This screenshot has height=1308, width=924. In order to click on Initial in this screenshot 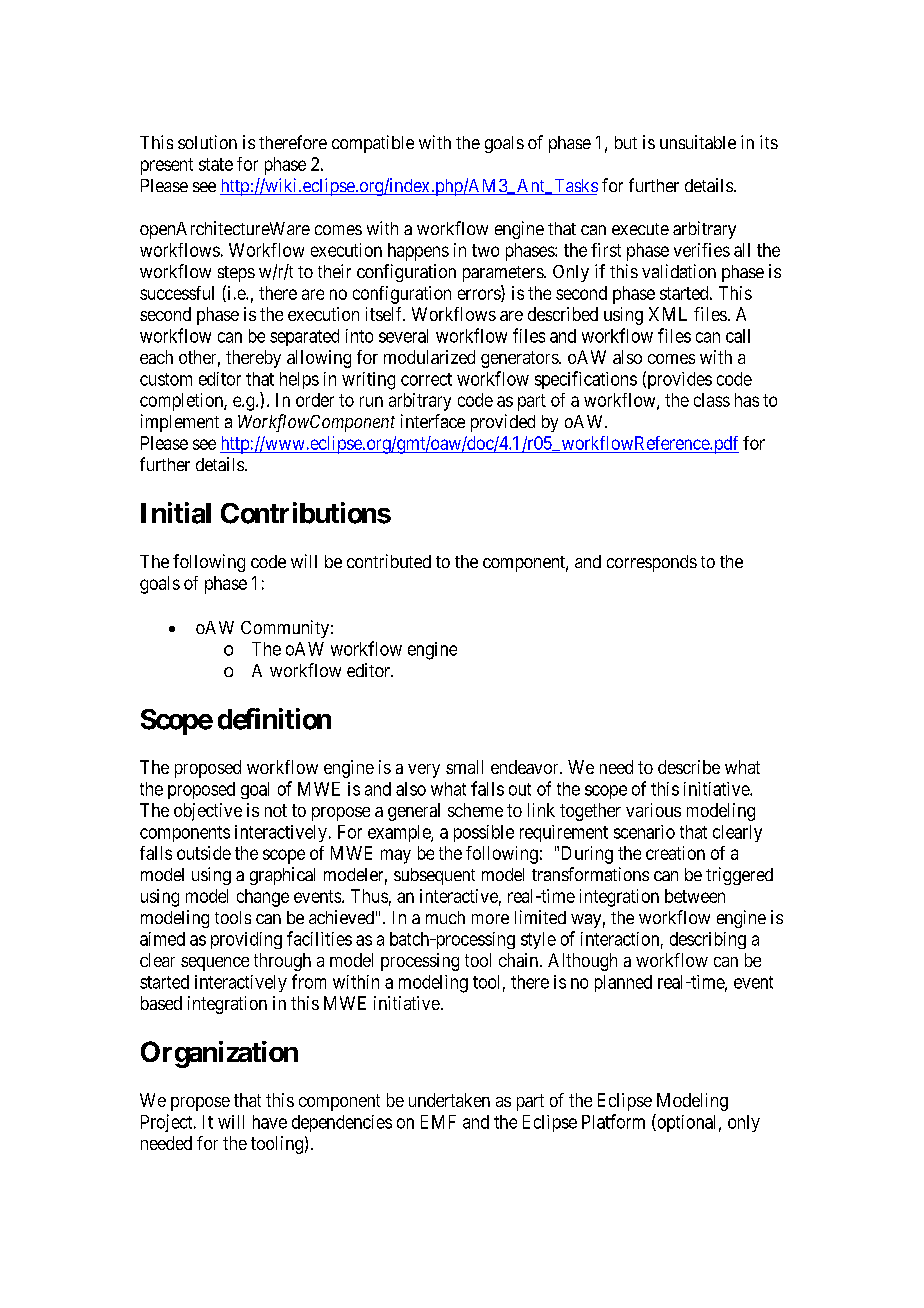, I will do `click(176, 513)`.
